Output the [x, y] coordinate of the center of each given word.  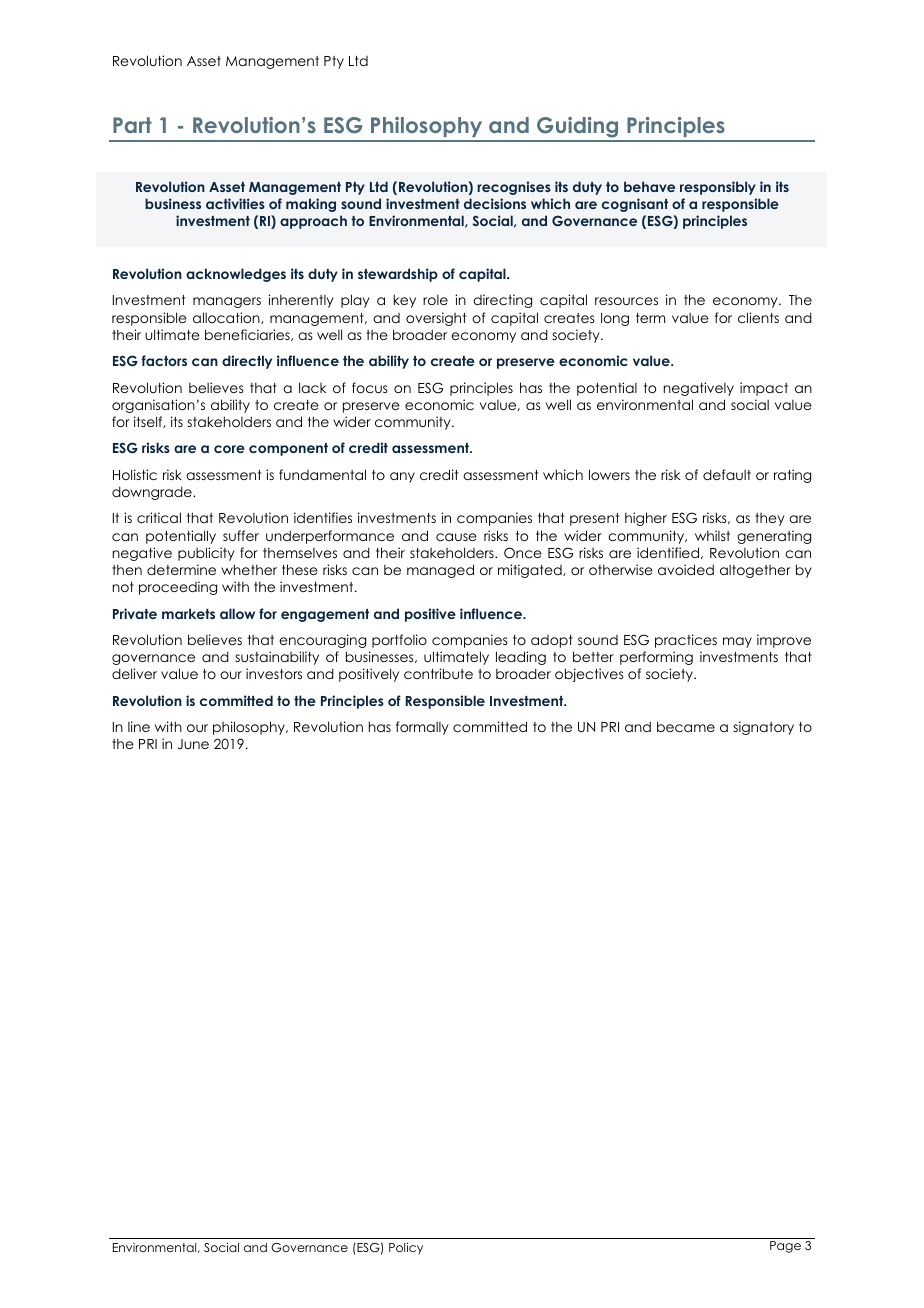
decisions [495, 203]
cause [456, 537]
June [193, 744]
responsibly [718, 188]
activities [235, 203]
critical [159, 517]
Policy [406, 1248]
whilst [712, 535]
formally [422, 728]
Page [785, 1247]
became [686, 726]
